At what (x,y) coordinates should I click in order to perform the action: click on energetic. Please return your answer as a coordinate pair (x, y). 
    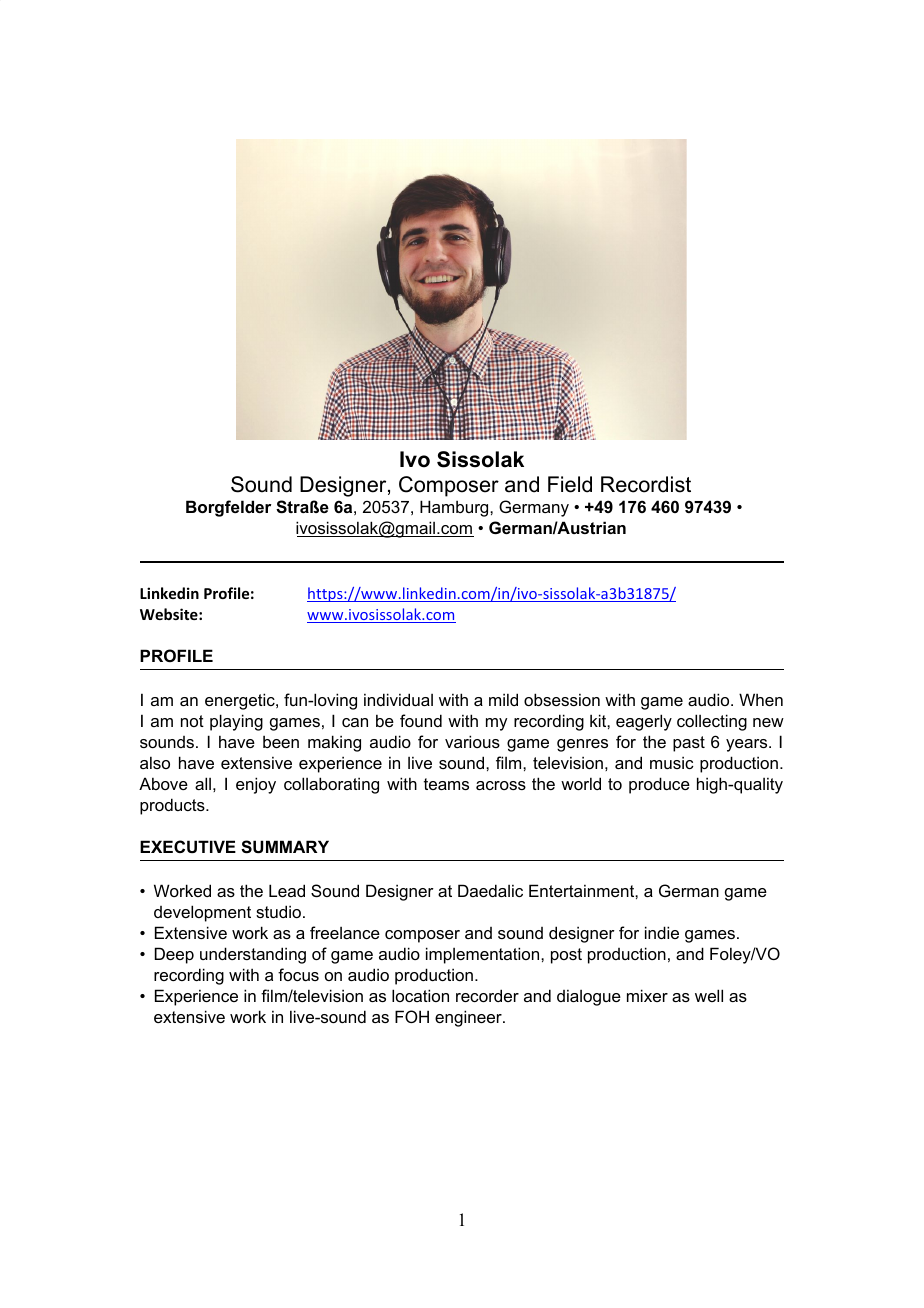
    Looking at the image, I should click on (241, 701).
